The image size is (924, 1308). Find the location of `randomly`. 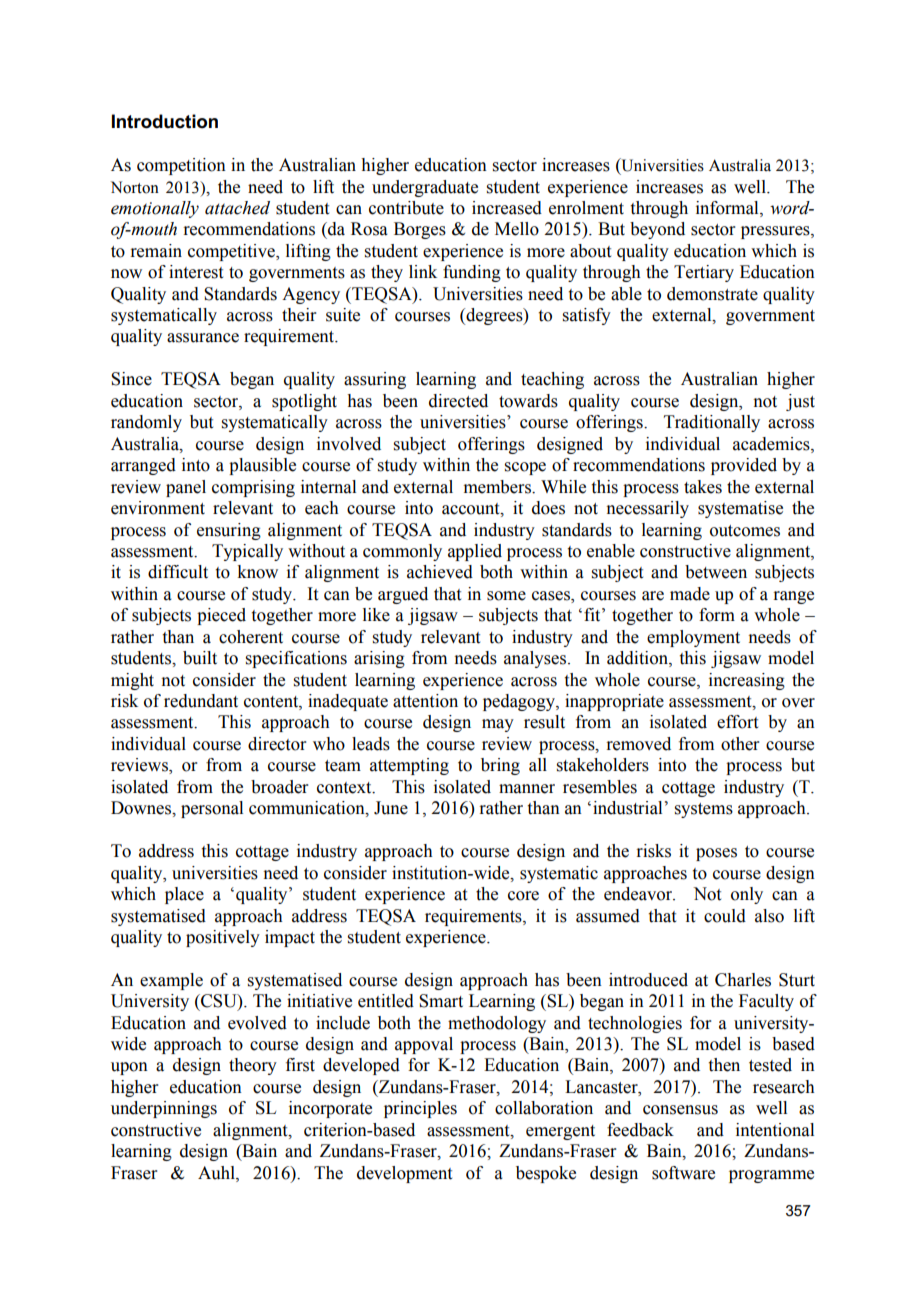

randomly is located at coordinates (146, 423).
